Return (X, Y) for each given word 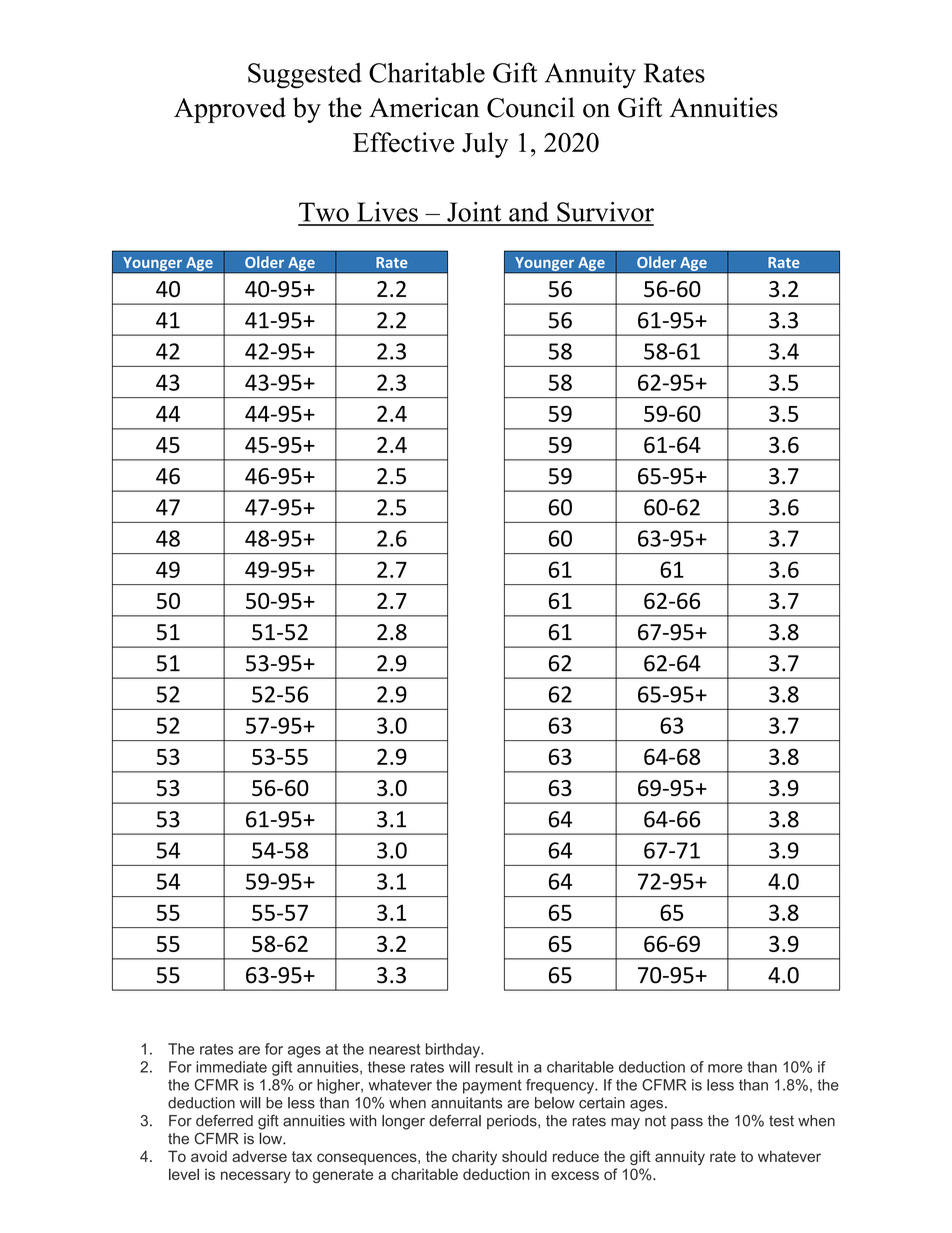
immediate (231, 1067)
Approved (230, 110)
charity (474, 1157)
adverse (259, 1156)
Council (531, 107)
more (725, 1068)
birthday (454, 1050)
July (485, 145)
